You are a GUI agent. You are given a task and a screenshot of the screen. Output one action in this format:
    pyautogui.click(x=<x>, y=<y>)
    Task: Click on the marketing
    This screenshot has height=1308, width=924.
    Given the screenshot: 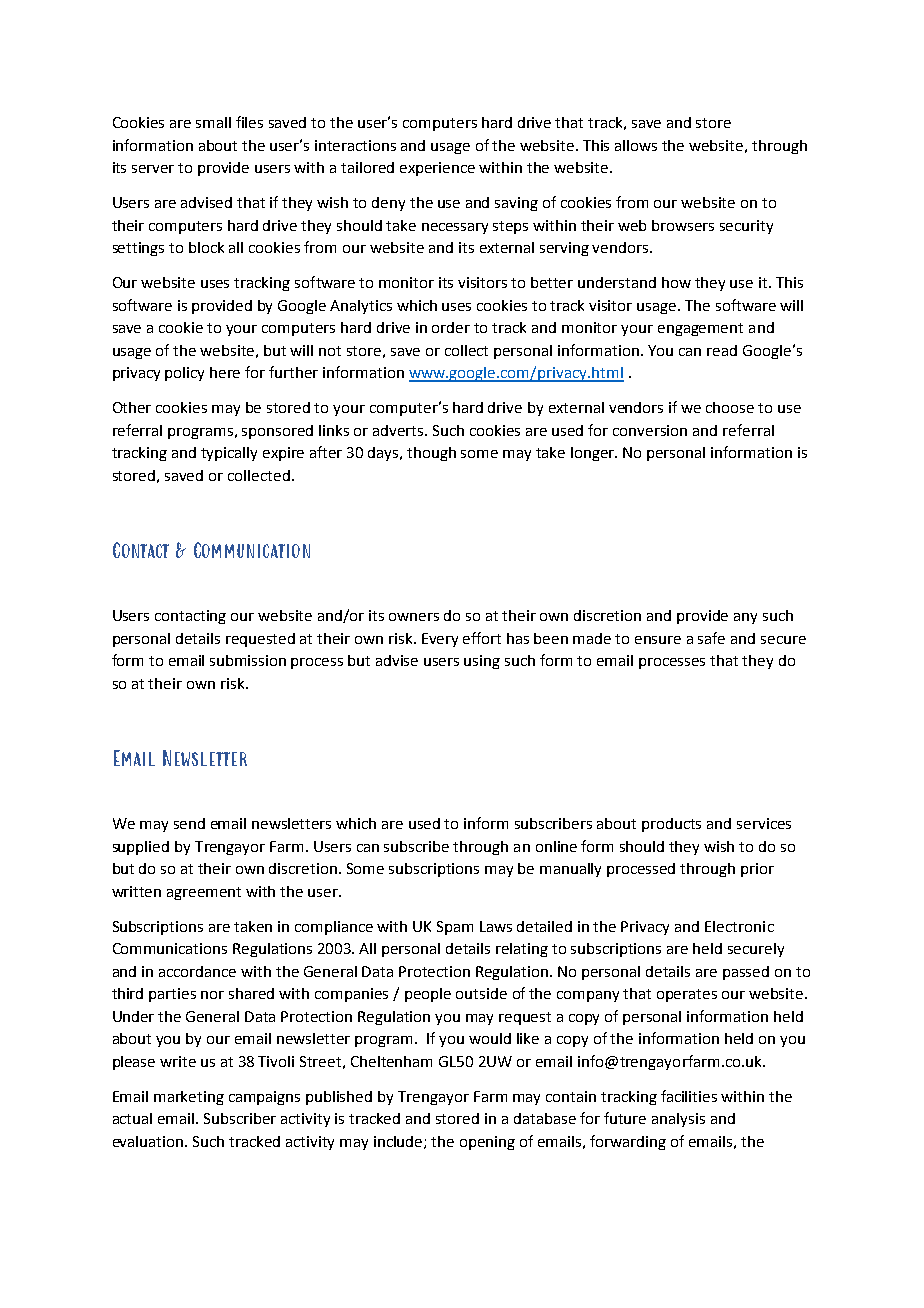 What is the action you would take?
    pyautogui.click(x=189, y=1098)
